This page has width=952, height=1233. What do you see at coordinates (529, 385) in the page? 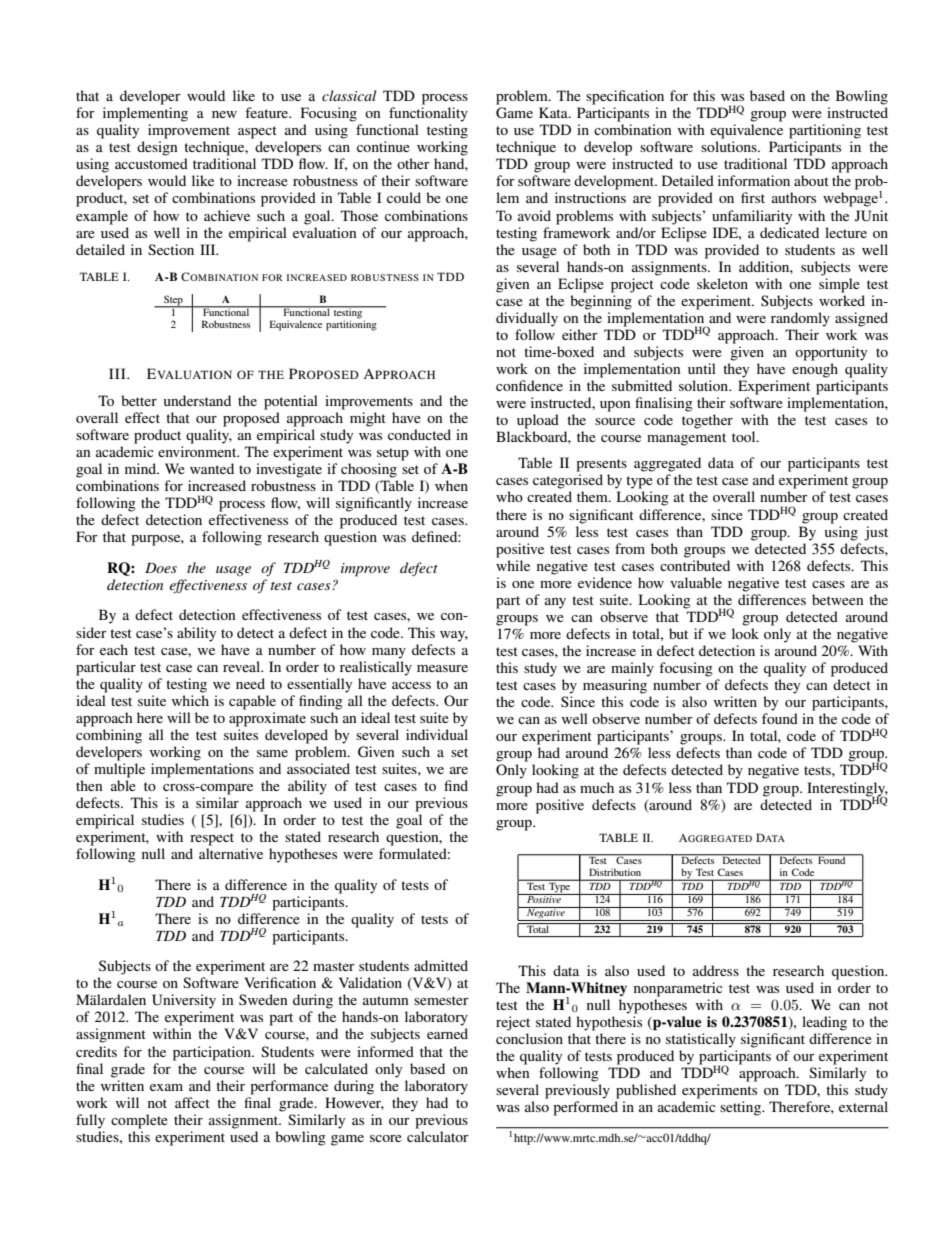
I see `confidence` at bounding box center [529, 385].
